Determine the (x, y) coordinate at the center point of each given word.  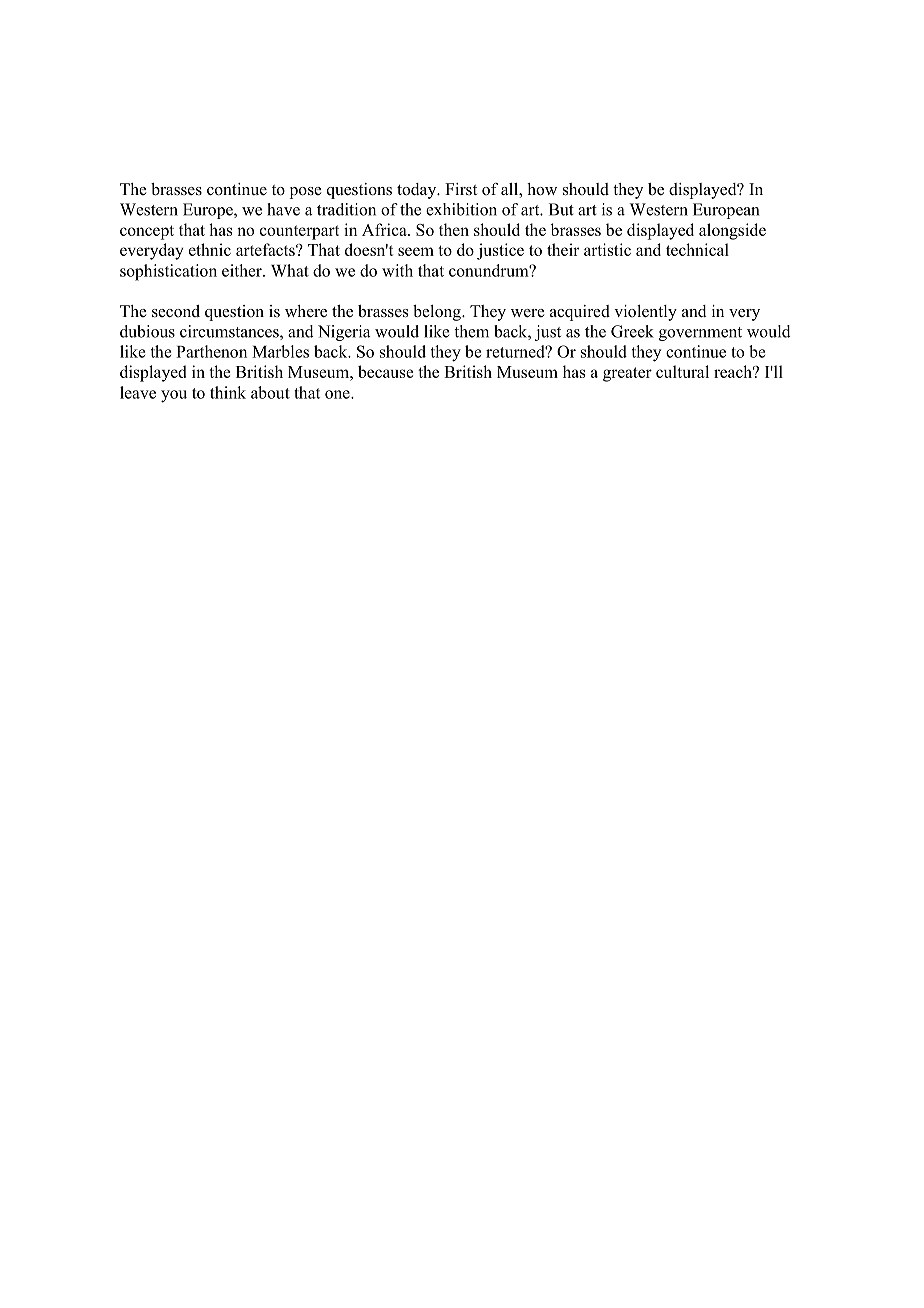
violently (645, 313)
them (471, 331)
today (418, 191)
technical (697, 249)
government (700, 334)
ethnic (210, 249)
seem (416, 251)
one (338, 394)
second (176, 311)
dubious (147, 331)
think (228, 392)
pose (306, 193)
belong (438, 313)
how (542, 189)
